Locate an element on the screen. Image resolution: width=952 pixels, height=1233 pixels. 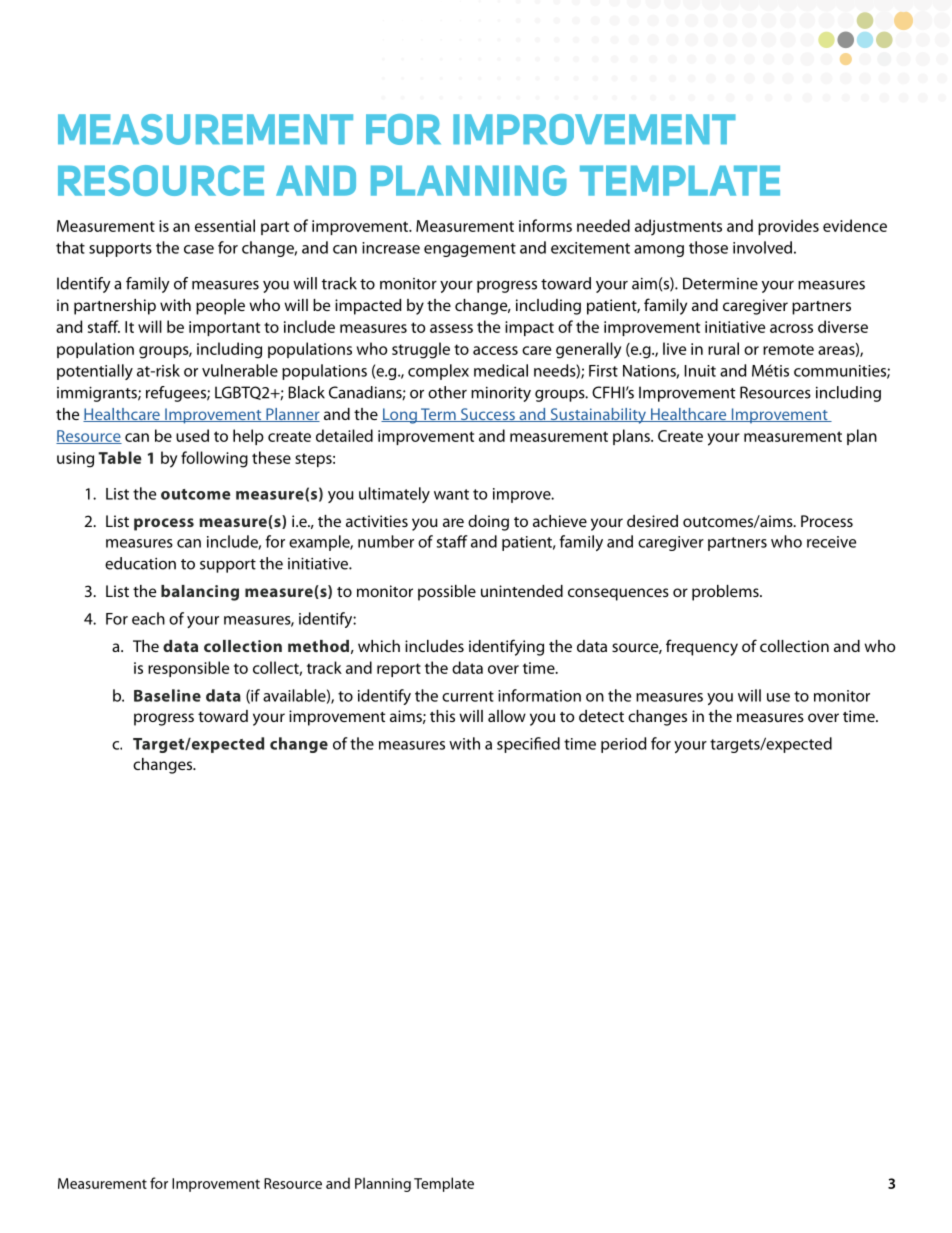
want is located at coordinates (451, 494).
